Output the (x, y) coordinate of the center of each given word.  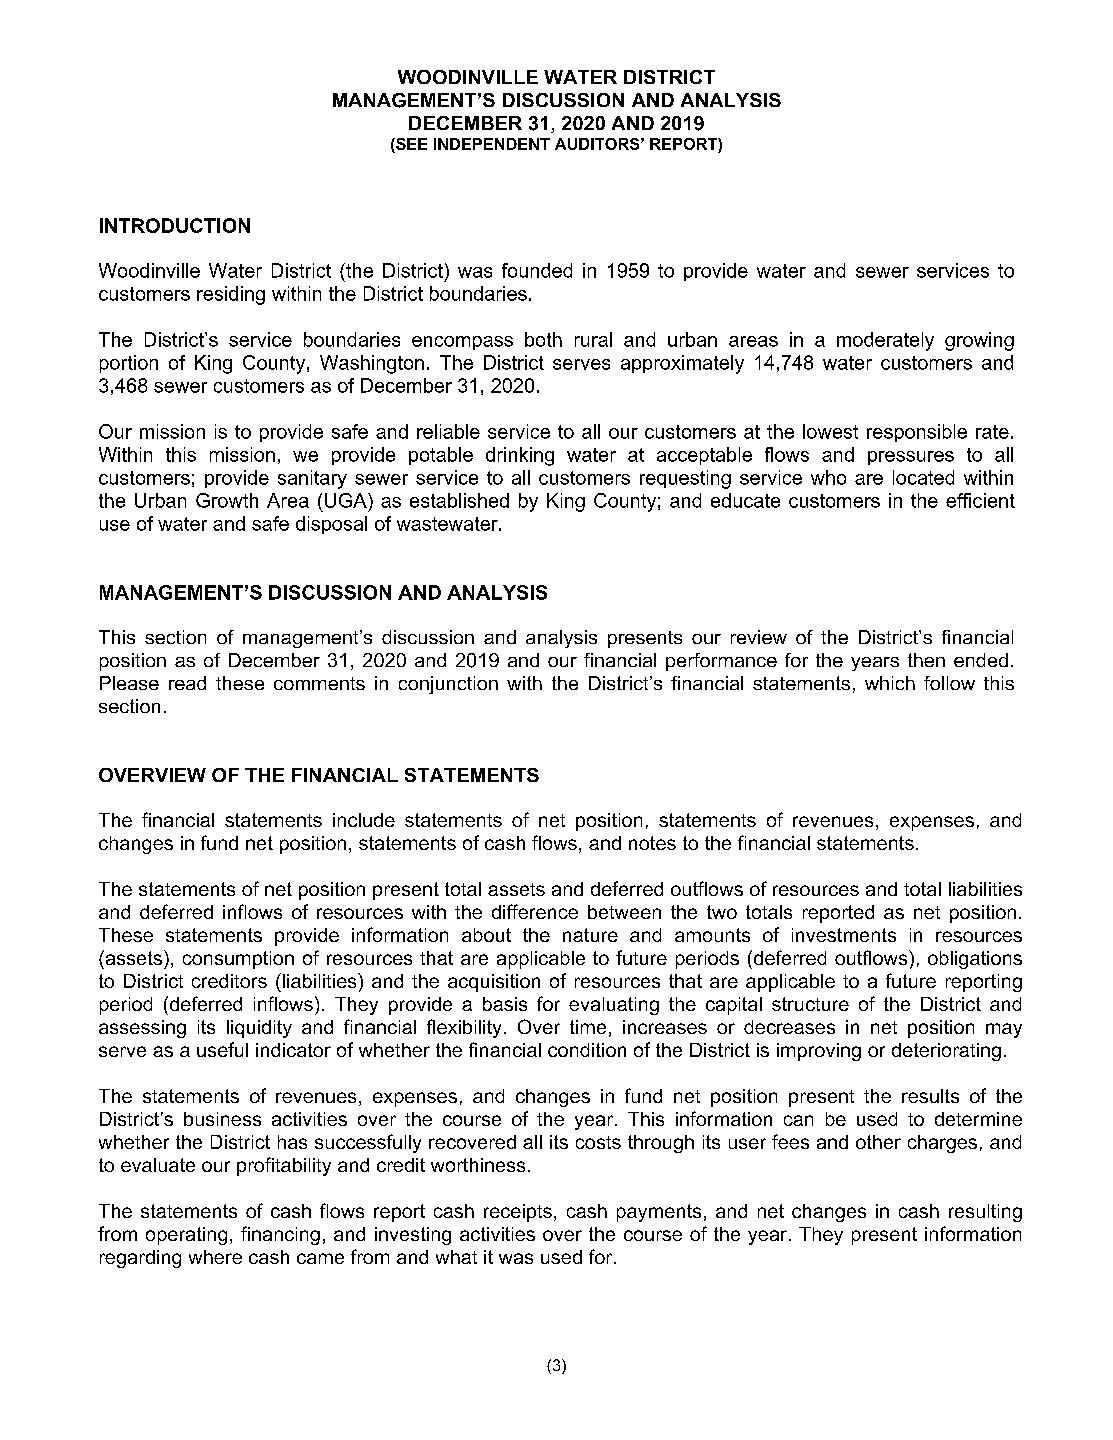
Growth (227, 500)
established (459, 500)
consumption (238, 960)
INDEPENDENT (492, 144)
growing (979, 341)
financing (280, 1235)
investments (844, 935)
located (923, 477)
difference (535, 911)
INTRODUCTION (175, 225)
